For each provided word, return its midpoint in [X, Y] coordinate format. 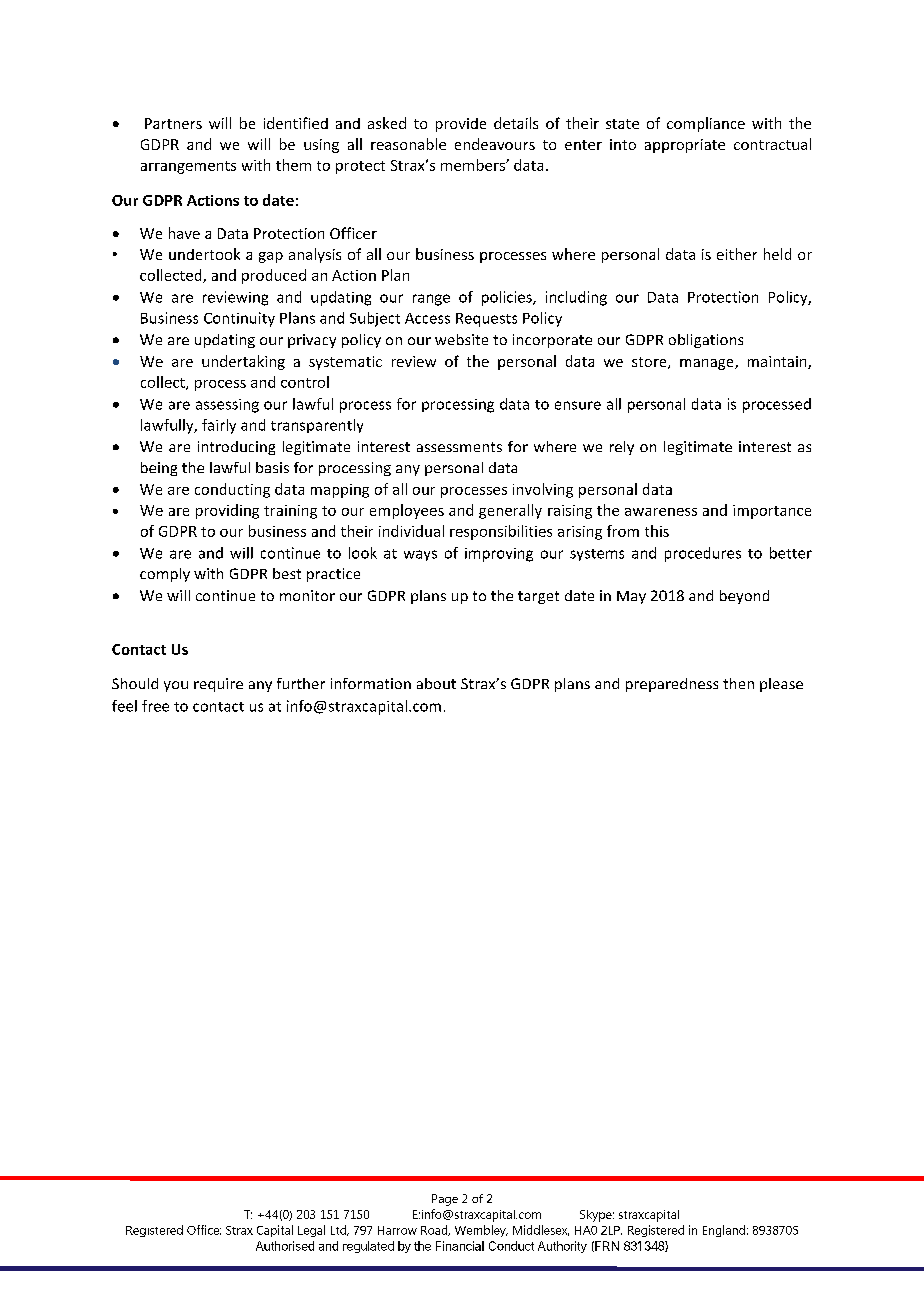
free [155, 706]
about [436, 683]
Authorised [285, 1246]
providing [227, 511]
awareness [661, 512]
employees [407, 511]
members [474, 165]
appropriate [685, 146]
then [738, 683]
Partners [173, 123]
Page [445, 1200]
